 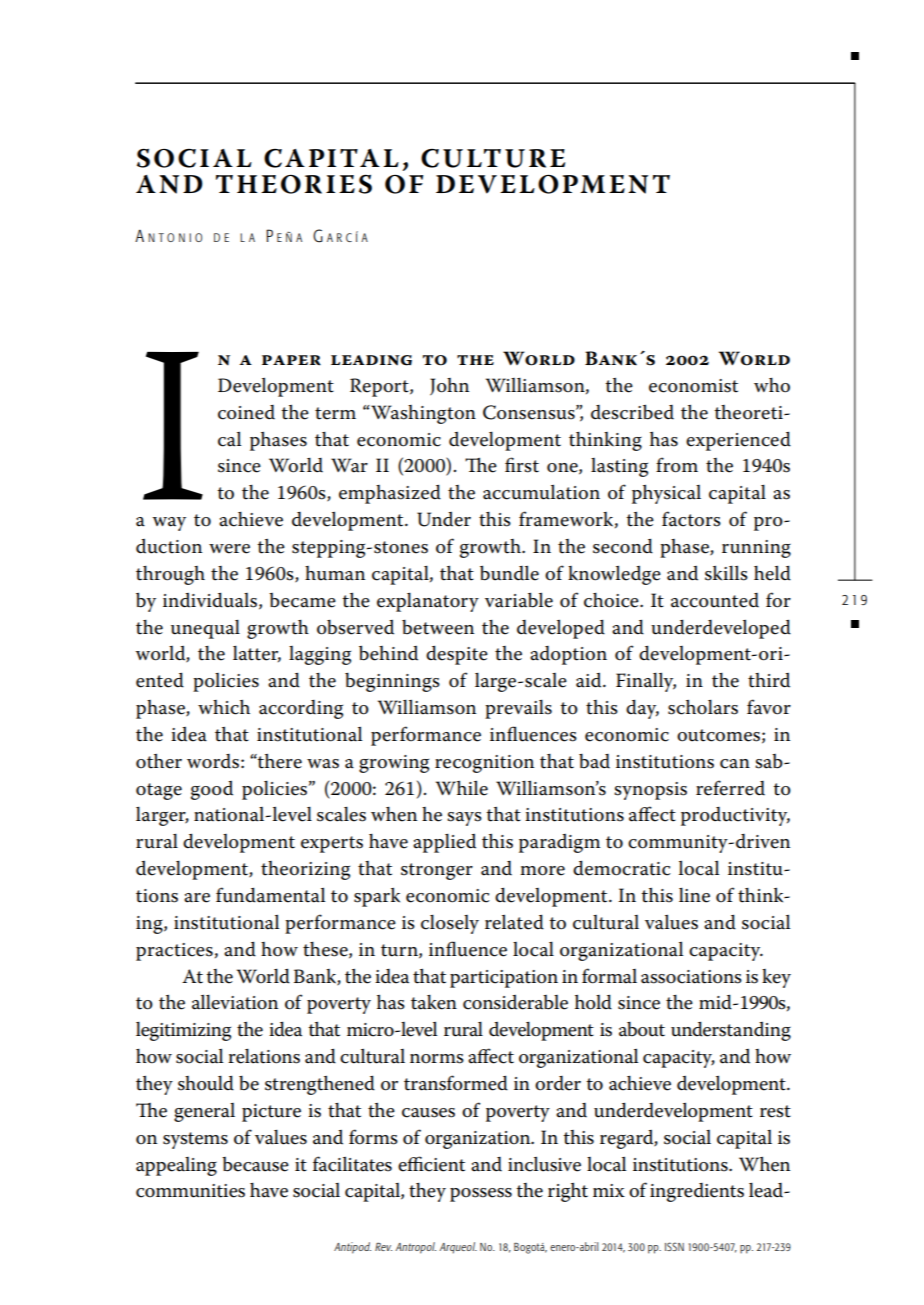 What do you see at coordinates (174, 952) in the page?
I see `practices` at bounding box center [174, 952].
